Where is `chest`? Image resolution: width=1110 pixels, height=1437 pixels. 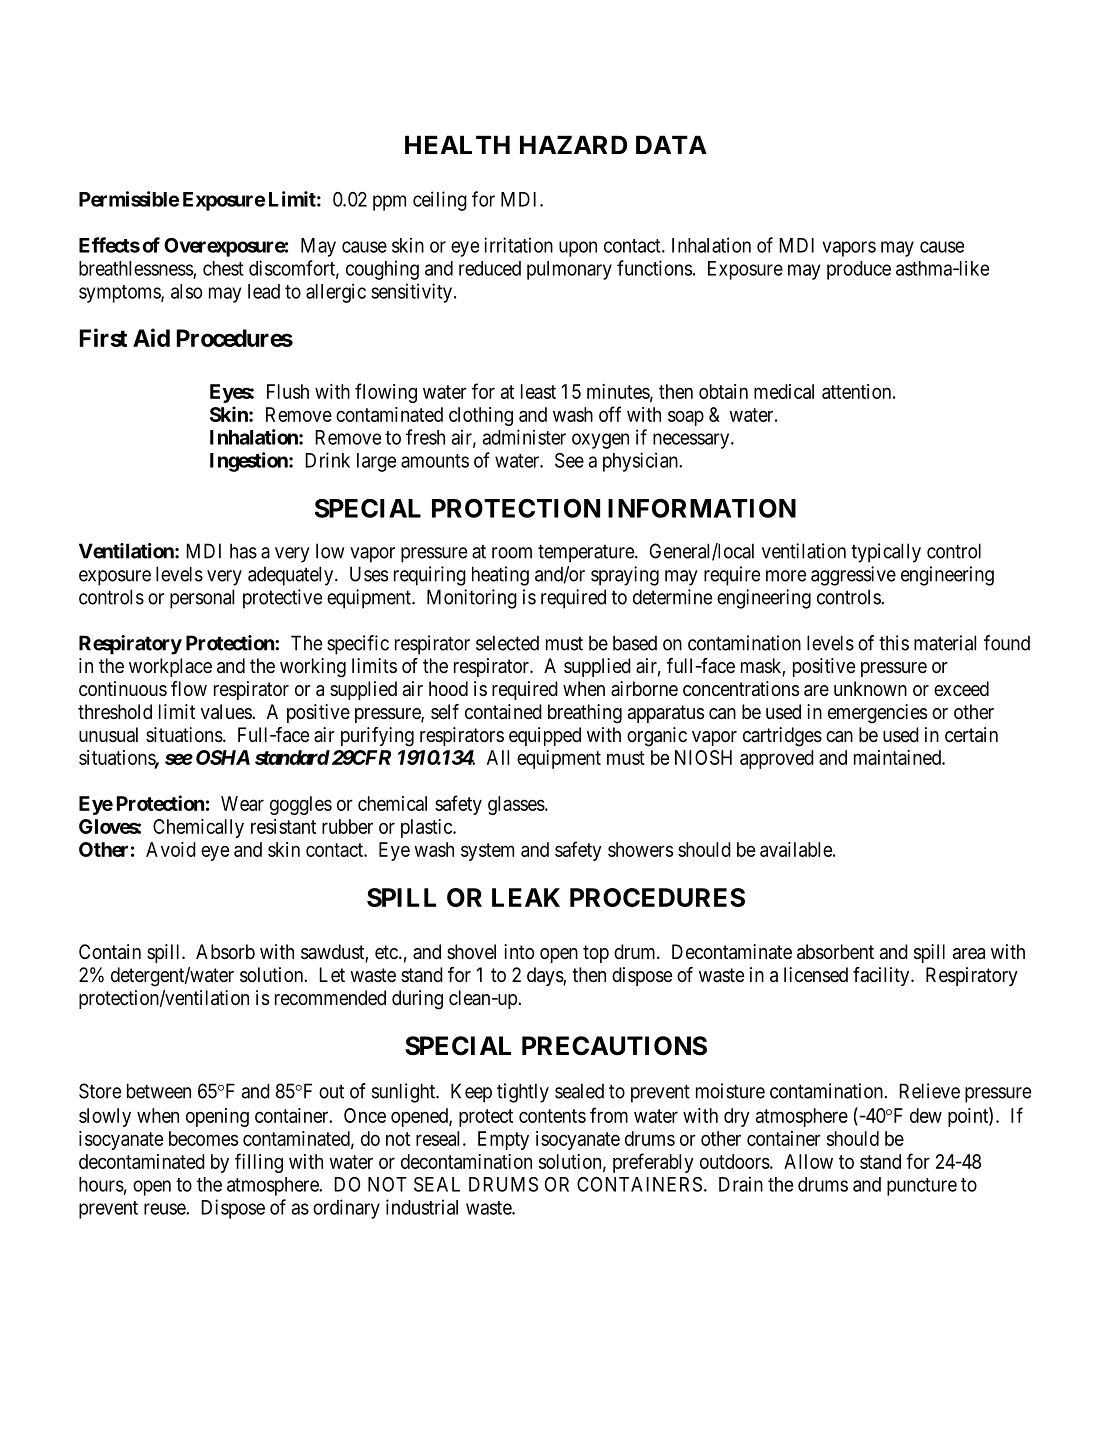 chest is located at coordinates (223, 268).
